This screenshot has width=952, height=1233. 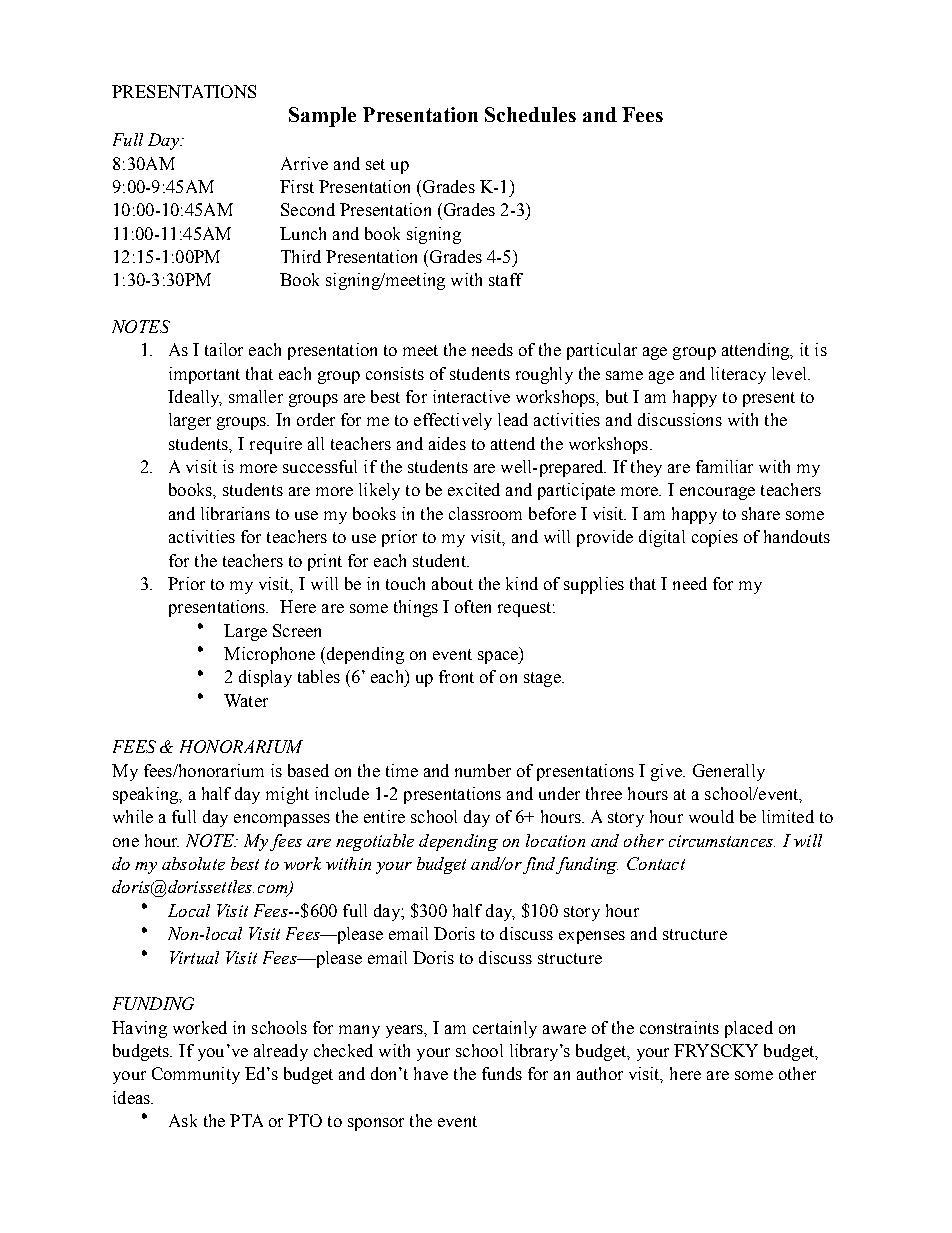 I want to click on number, so click(x=483, y=770).
